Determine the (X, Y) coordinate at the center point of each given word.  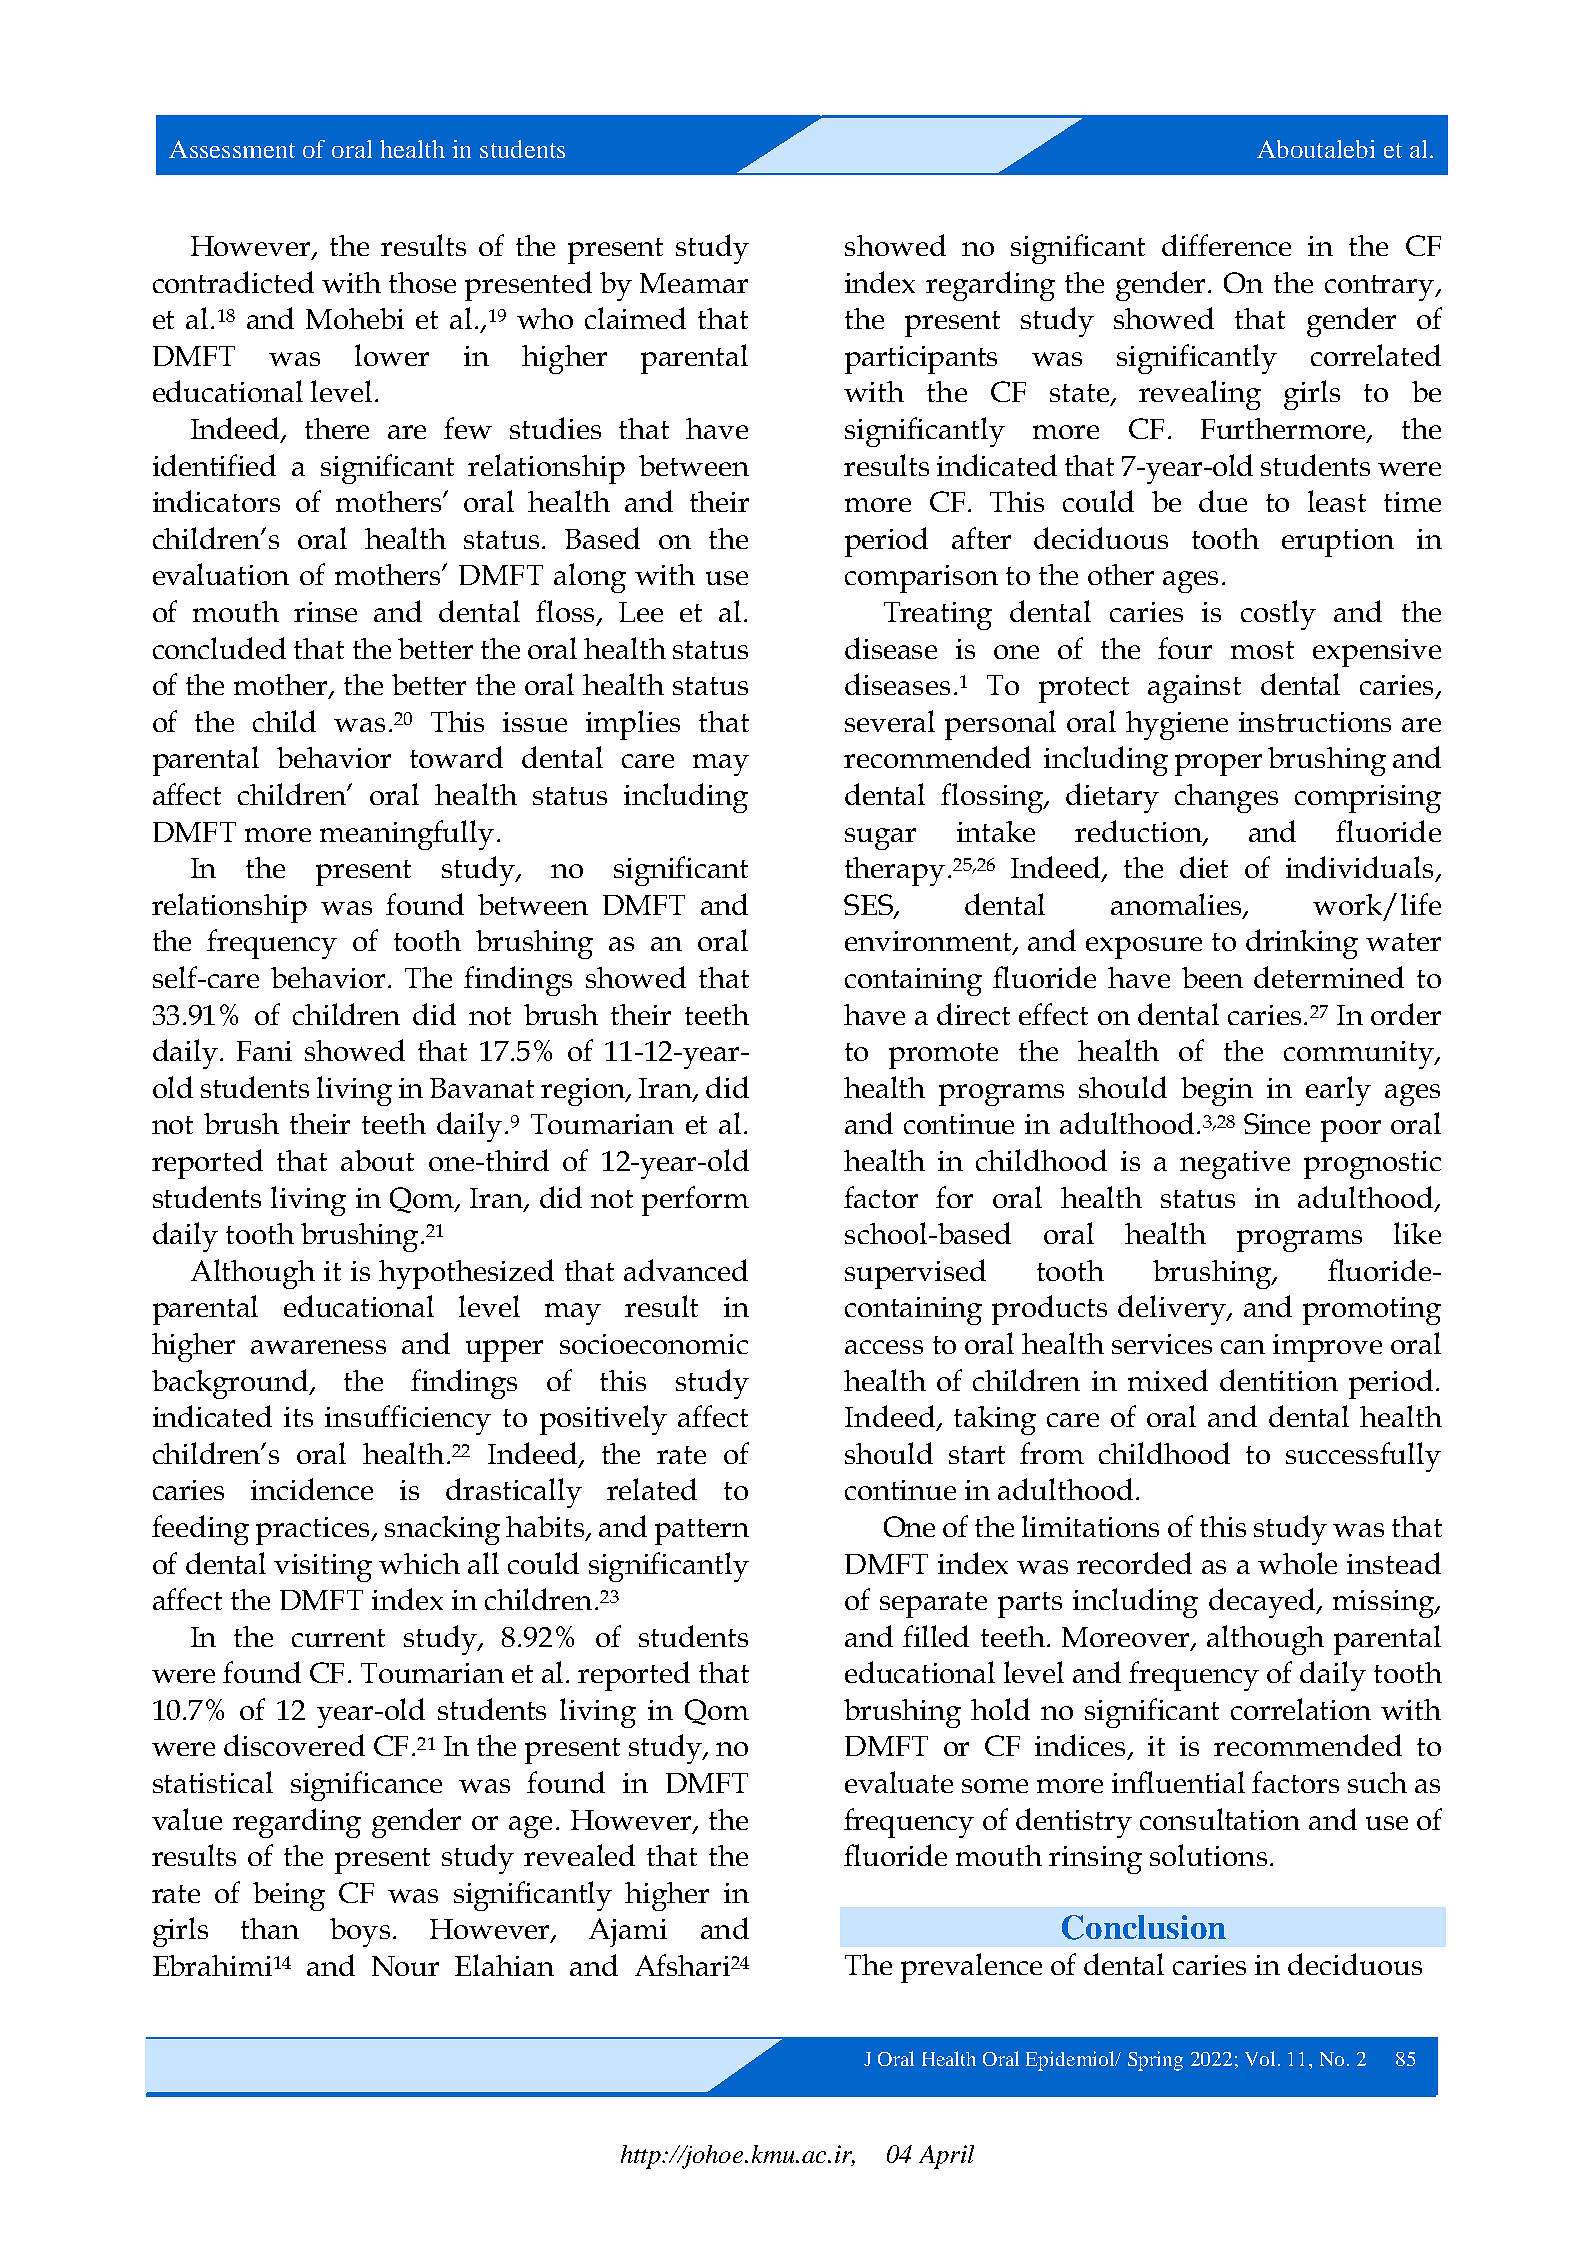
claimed (635, 318)
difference (1226, 245)
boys (360, 1932)
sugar (880, 839)
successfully (1363, 1457)
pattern (702, 1532)
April (946, 2157)
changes (1226, 798)
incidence (312, 1489)
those (422, 282)
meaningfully (407, 835)
